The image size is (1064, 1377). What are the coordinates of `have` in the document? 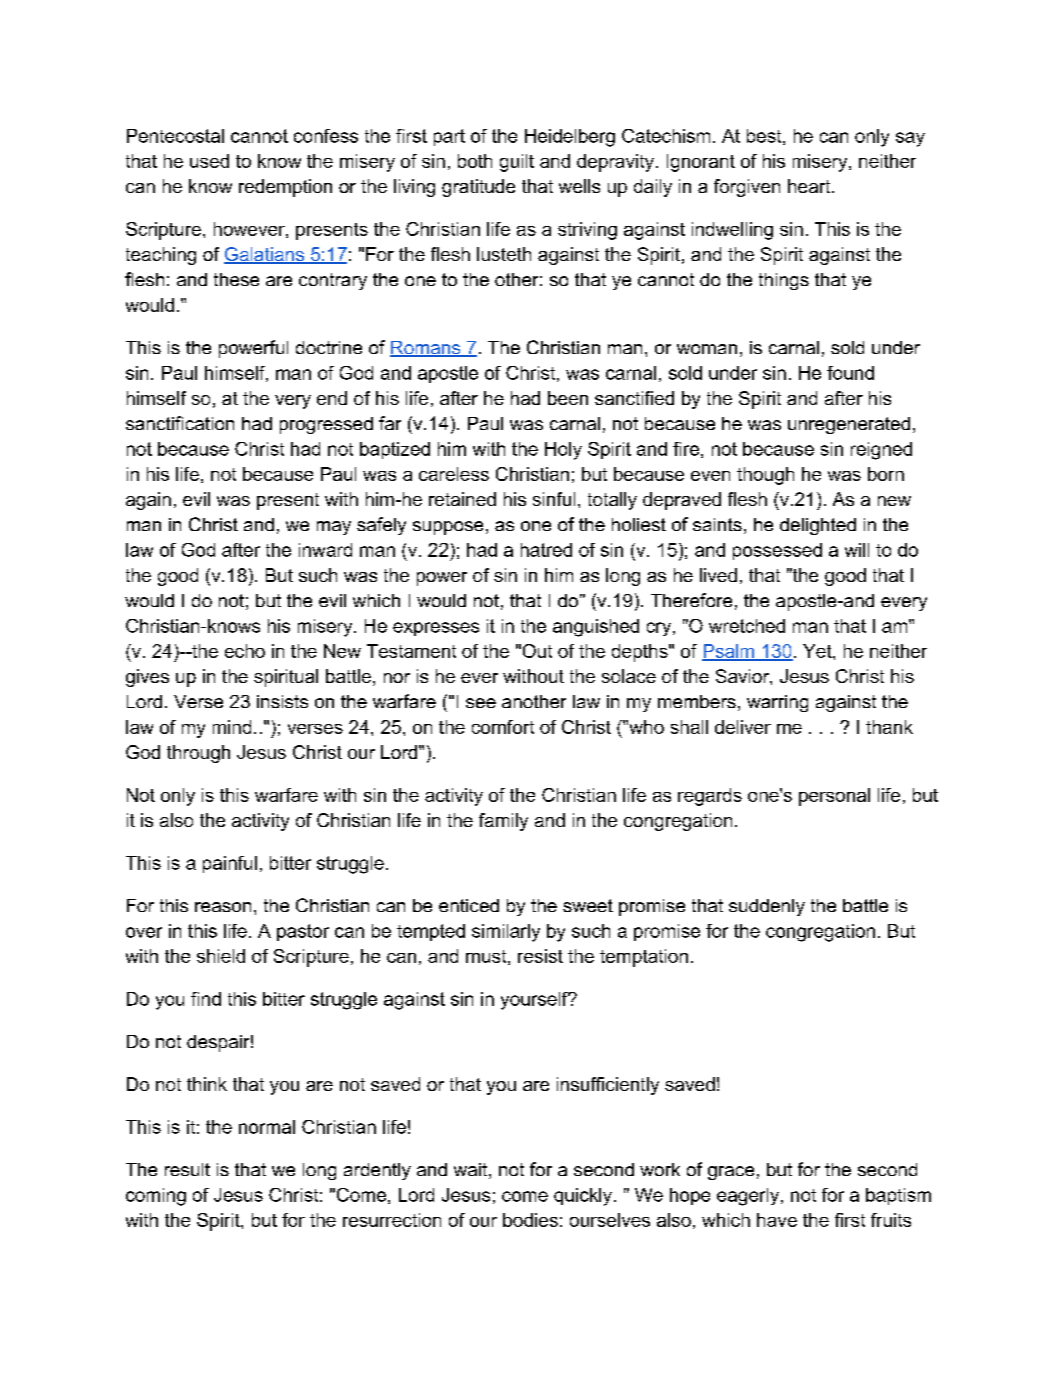 It's located at (777, 1220).
